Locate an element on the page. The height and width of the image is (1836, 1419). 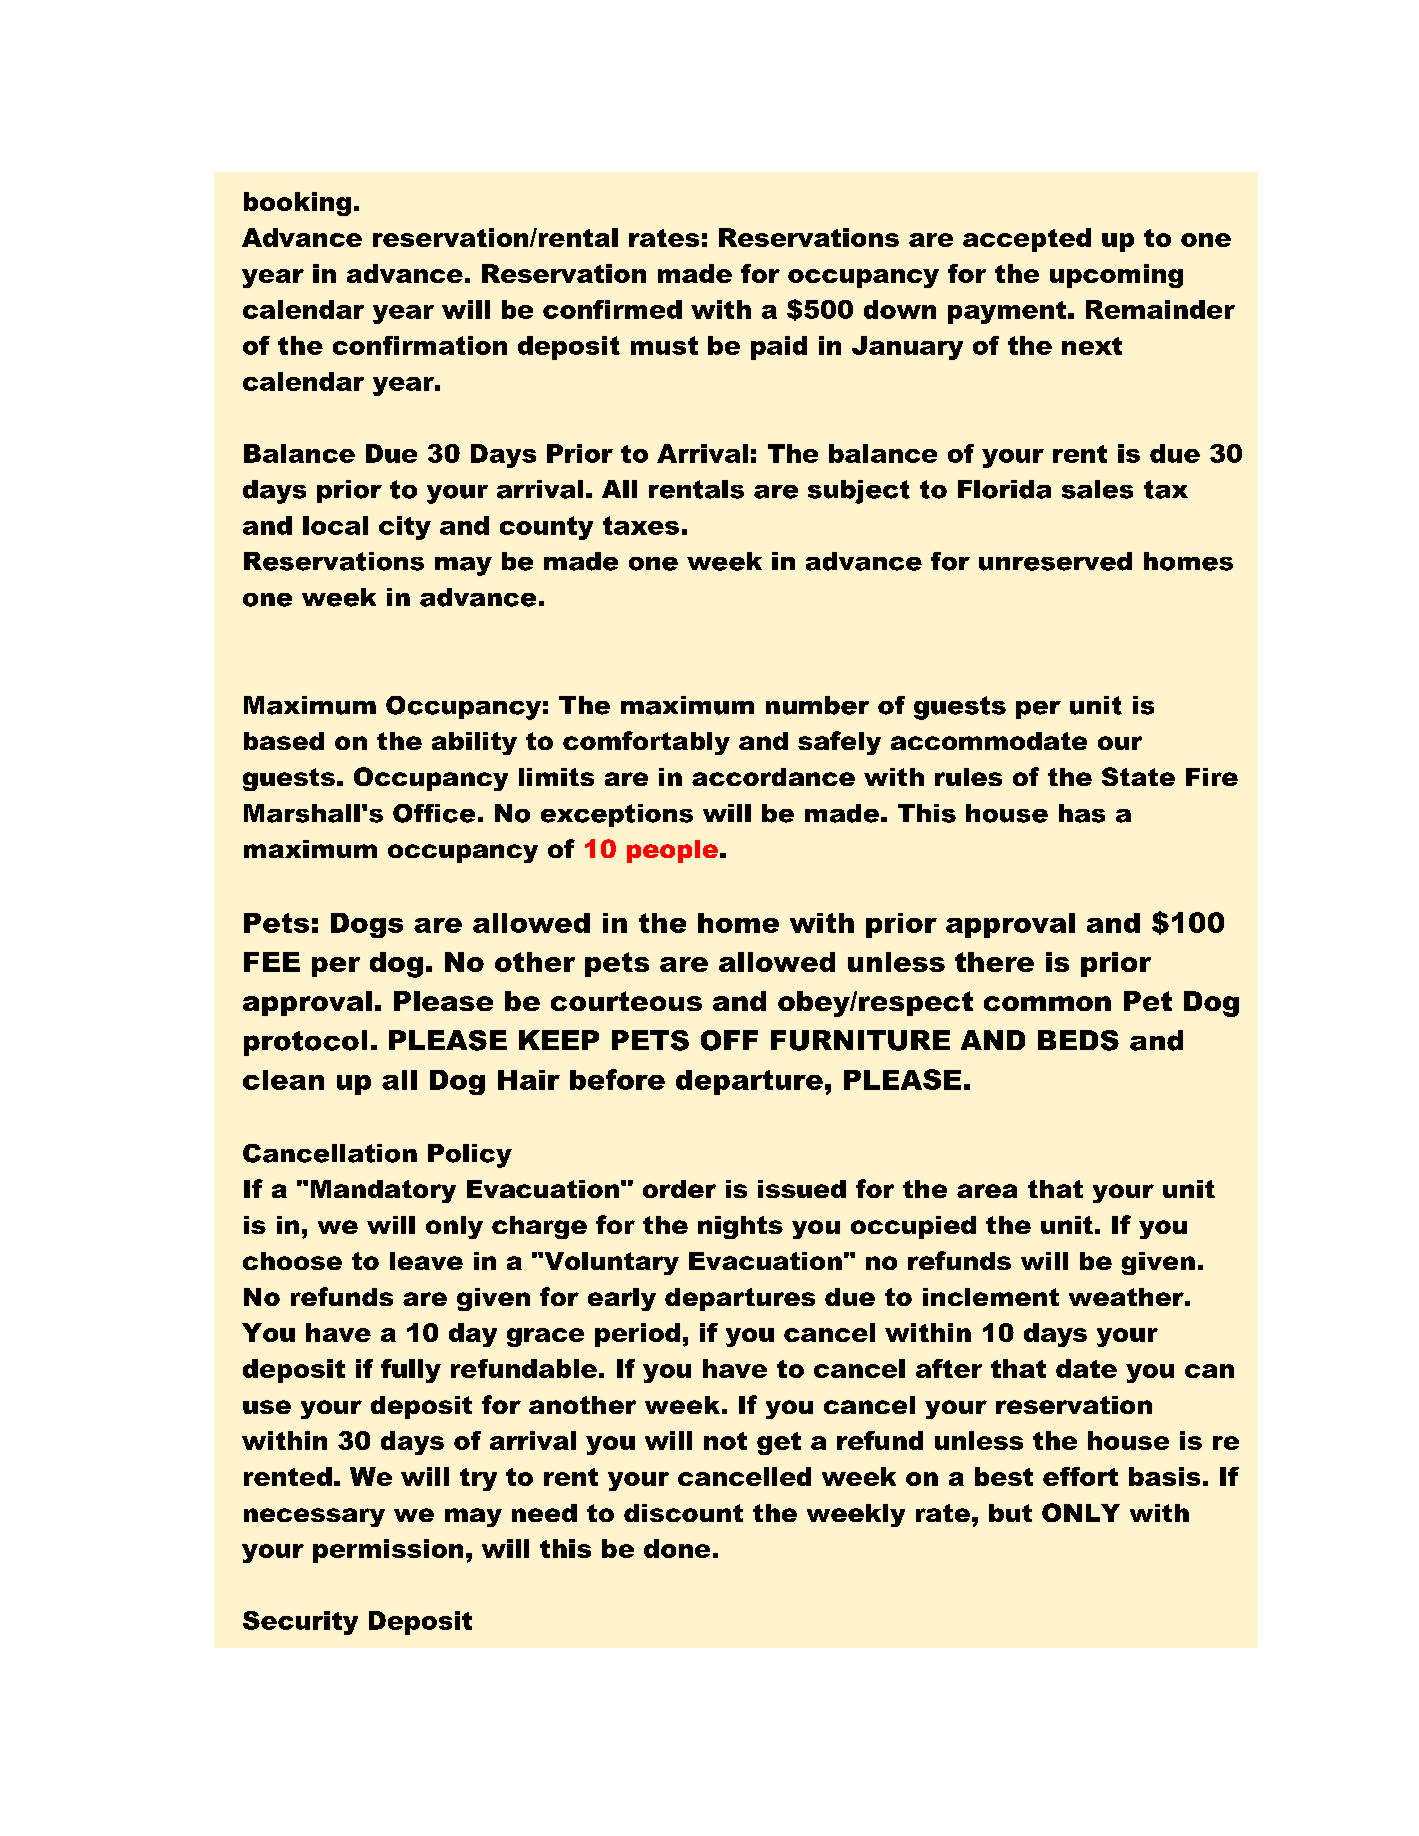
booking is located at coordinates (297, 204).
